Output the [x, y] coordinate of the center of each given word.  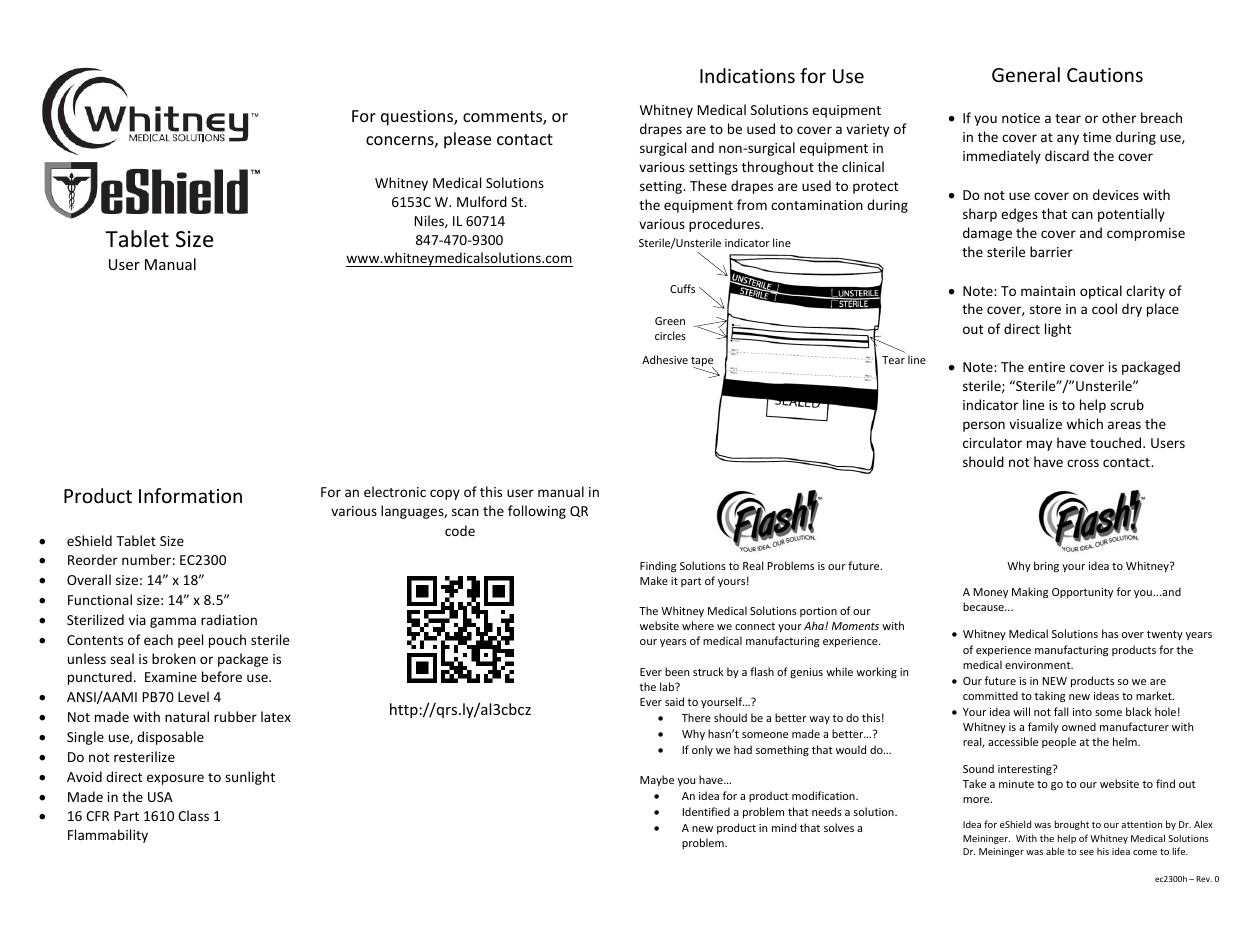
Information [190, 495]
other [1119, 117]
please [467, 140]
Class [193, 815]
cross [1083, 463]
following [537, 512]
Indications [747, 75]
